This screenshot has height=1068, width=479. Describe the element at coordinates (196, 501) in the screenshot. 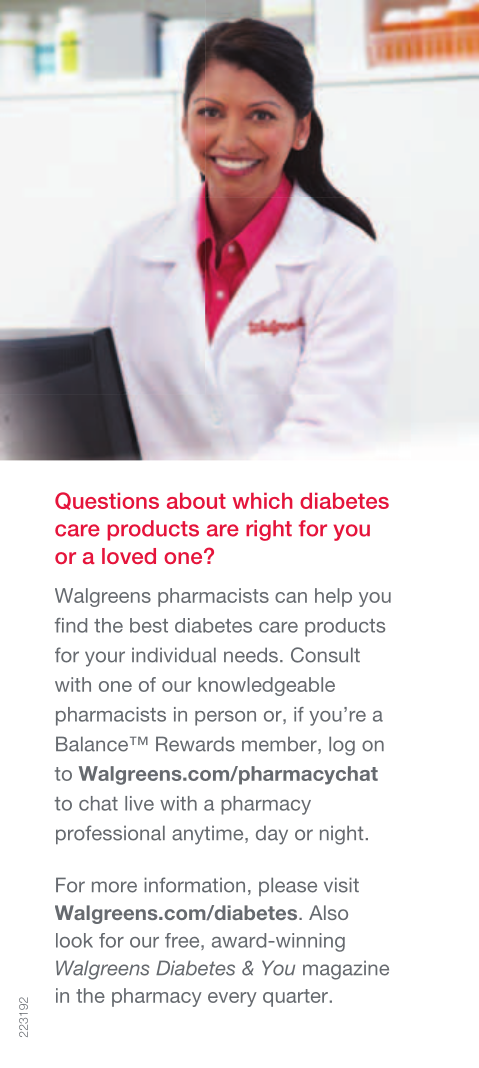

I see `about` at that location.
